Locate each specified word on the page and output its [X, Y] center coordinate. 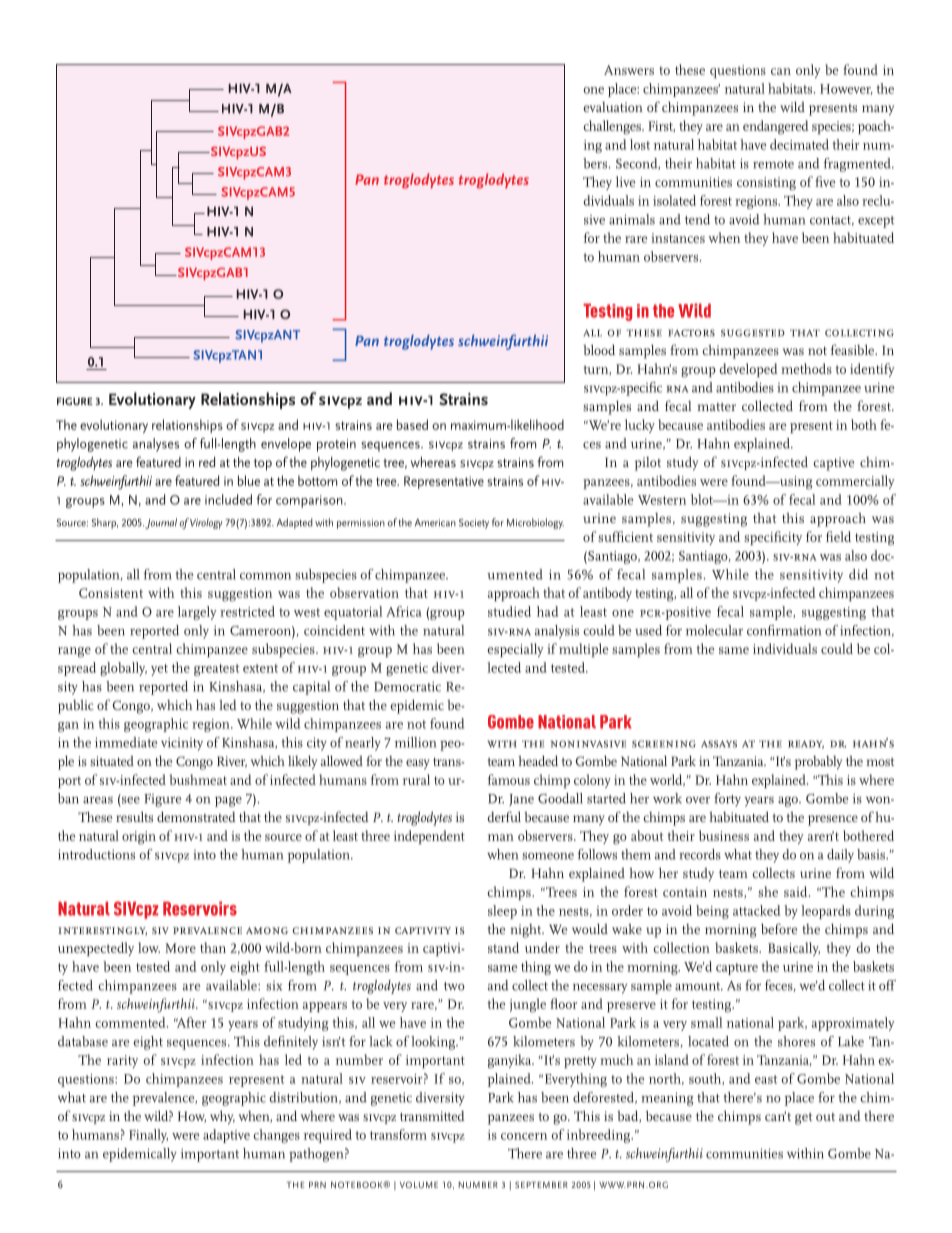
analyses [156, 445]
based [412, 424]
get [803, 1119]
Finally [148, 1136]
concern [524, 1136]
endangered [776, 127]
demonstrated [196, 816]
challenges [613, 127]
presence [833, 820]
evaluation [613, 107]
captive [834, 464]
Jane [521, 800]
